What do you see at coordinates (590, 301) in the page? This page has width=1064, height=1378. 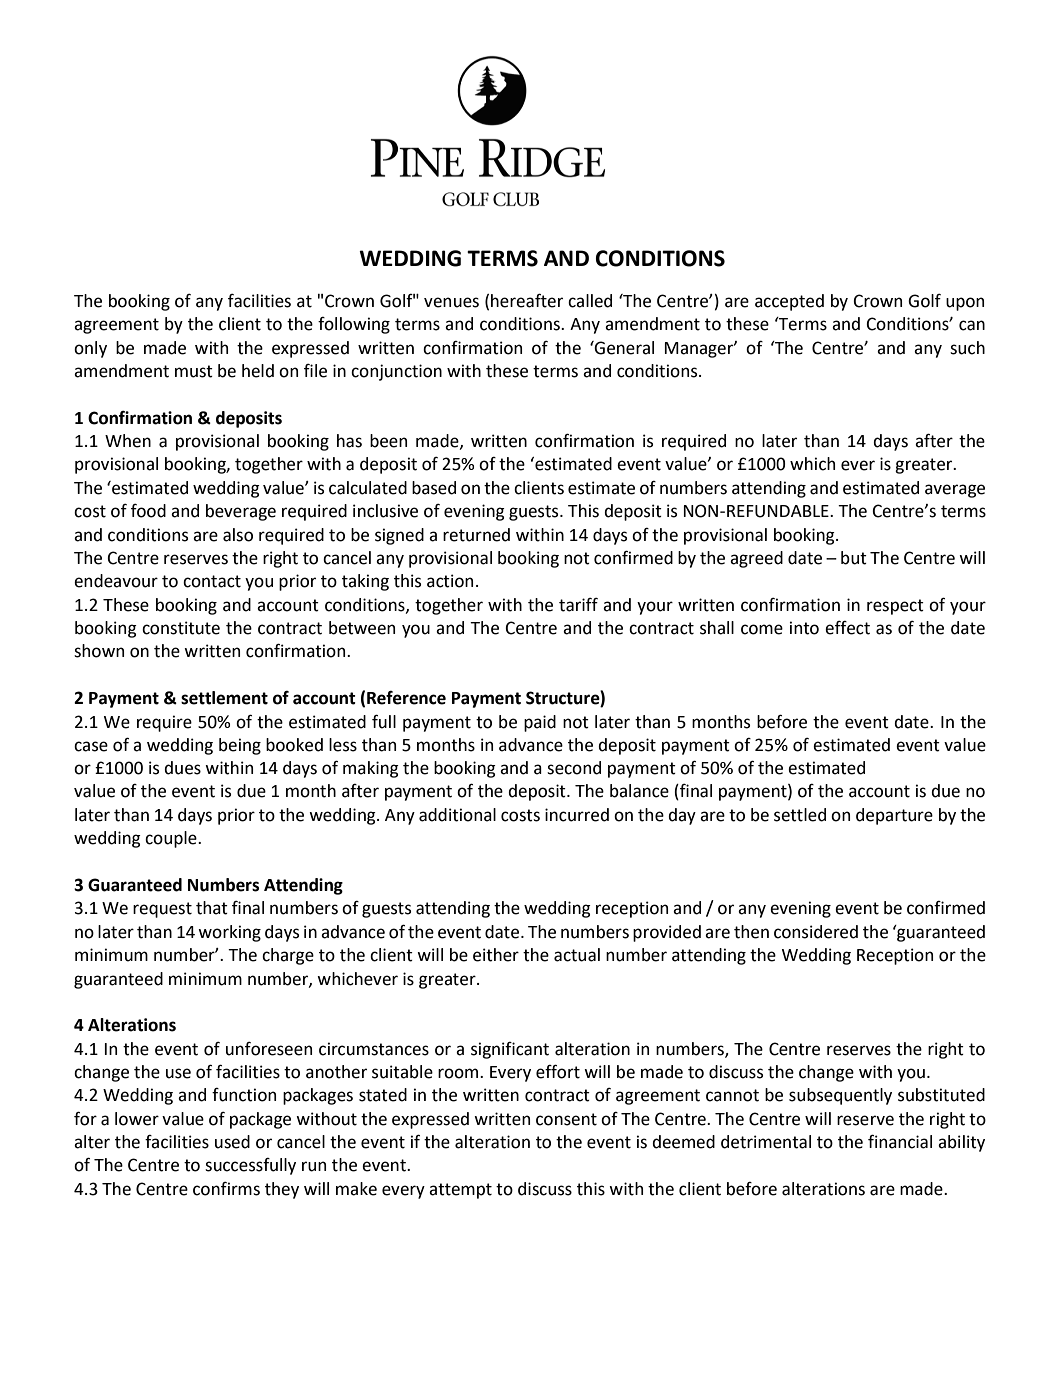 I see `called` at bounding box center [590, 301].
